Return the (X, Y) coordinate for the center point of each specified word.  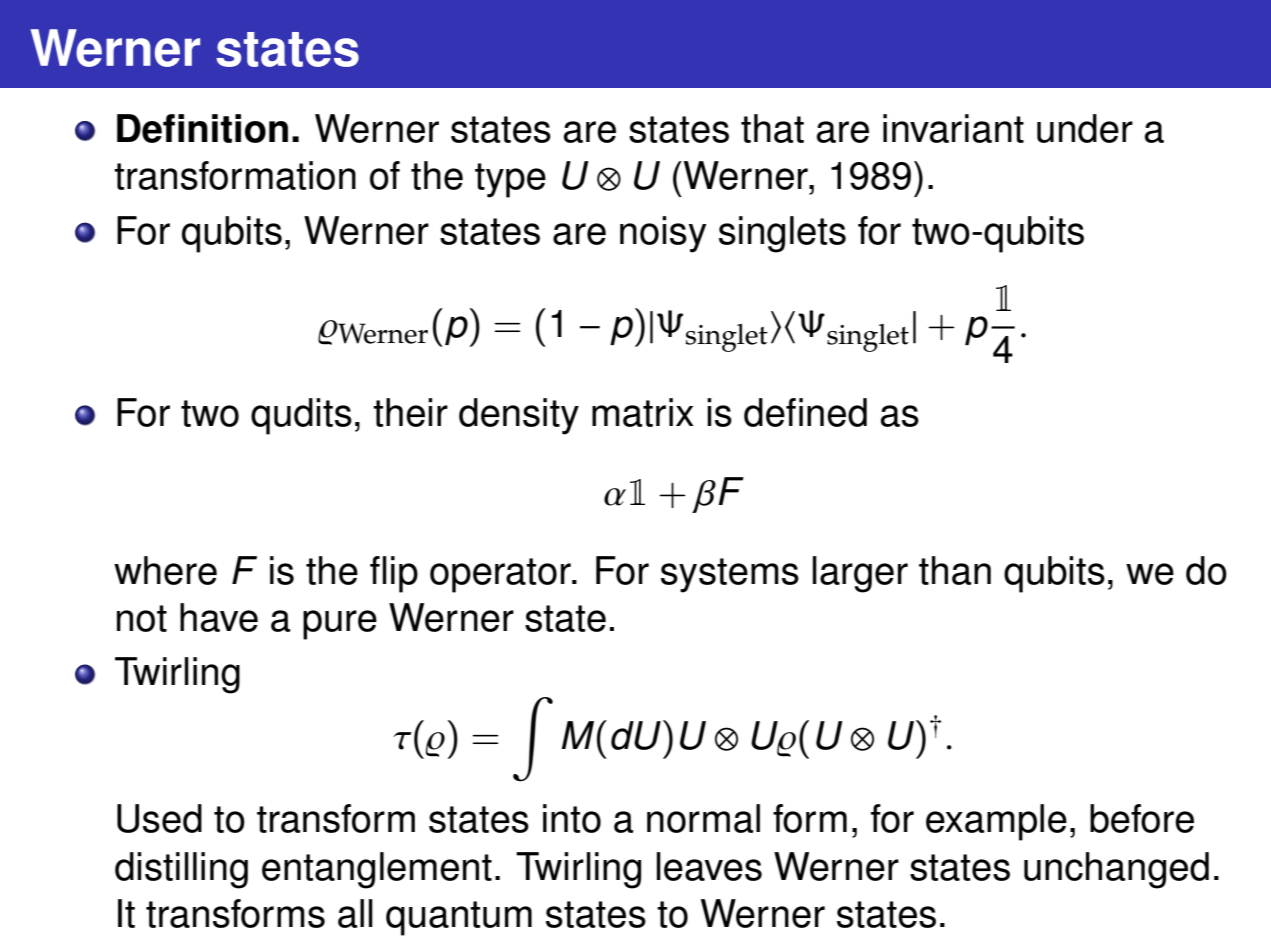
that (772, 128)
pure (340, 625)
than (955, 570)
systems (730, 575)
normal (703, 818)
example (996, 822)
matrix (643, 412)
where (165, 570)
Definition (202, 128)
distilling (181, 870)
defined (805, 412)
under (1085, 128)
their (410, 412)
